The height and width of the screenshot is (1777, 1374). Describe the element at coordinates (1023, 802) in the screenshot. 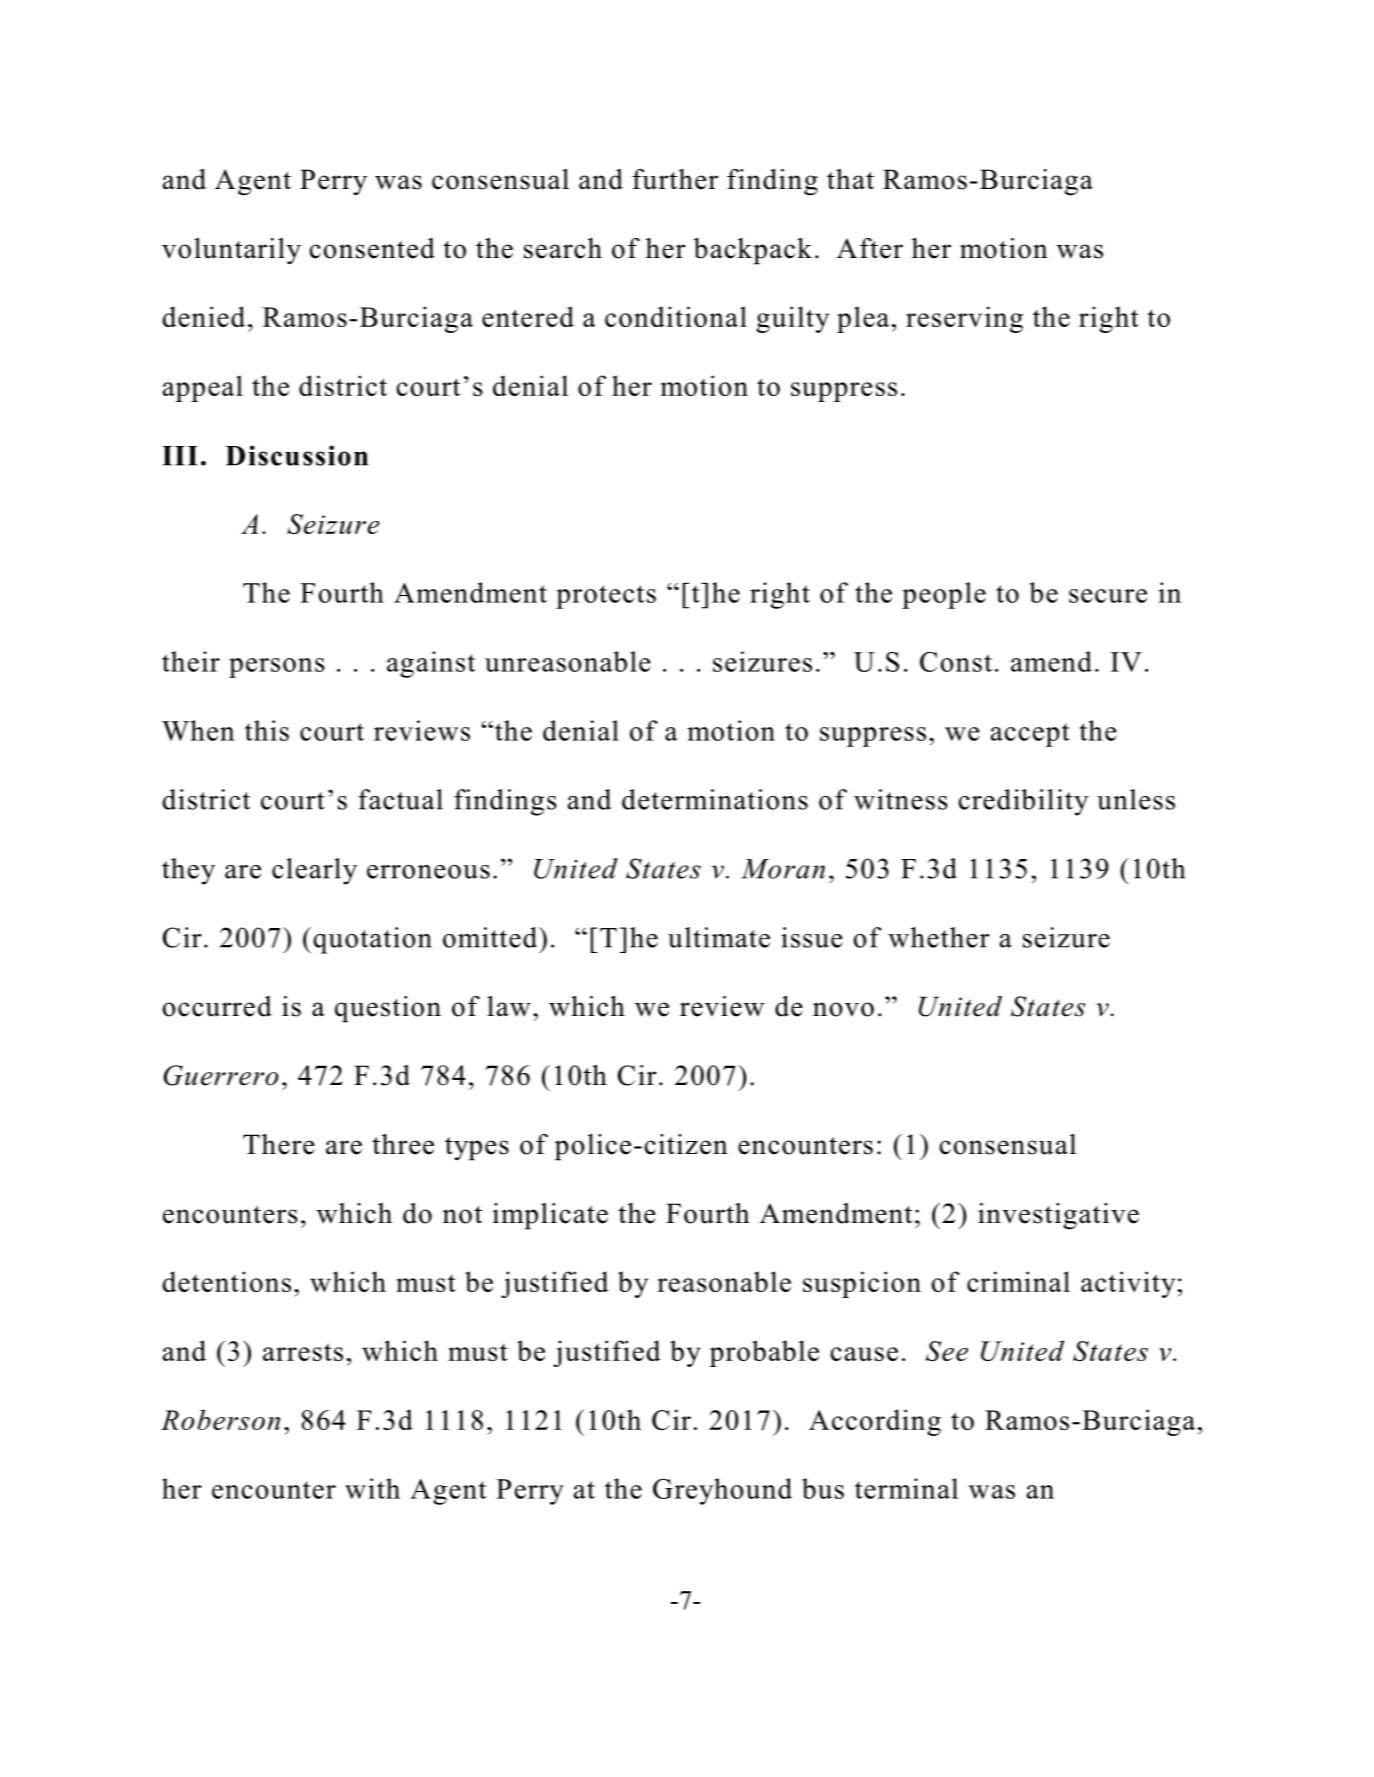

I see `credibility` at that location.
